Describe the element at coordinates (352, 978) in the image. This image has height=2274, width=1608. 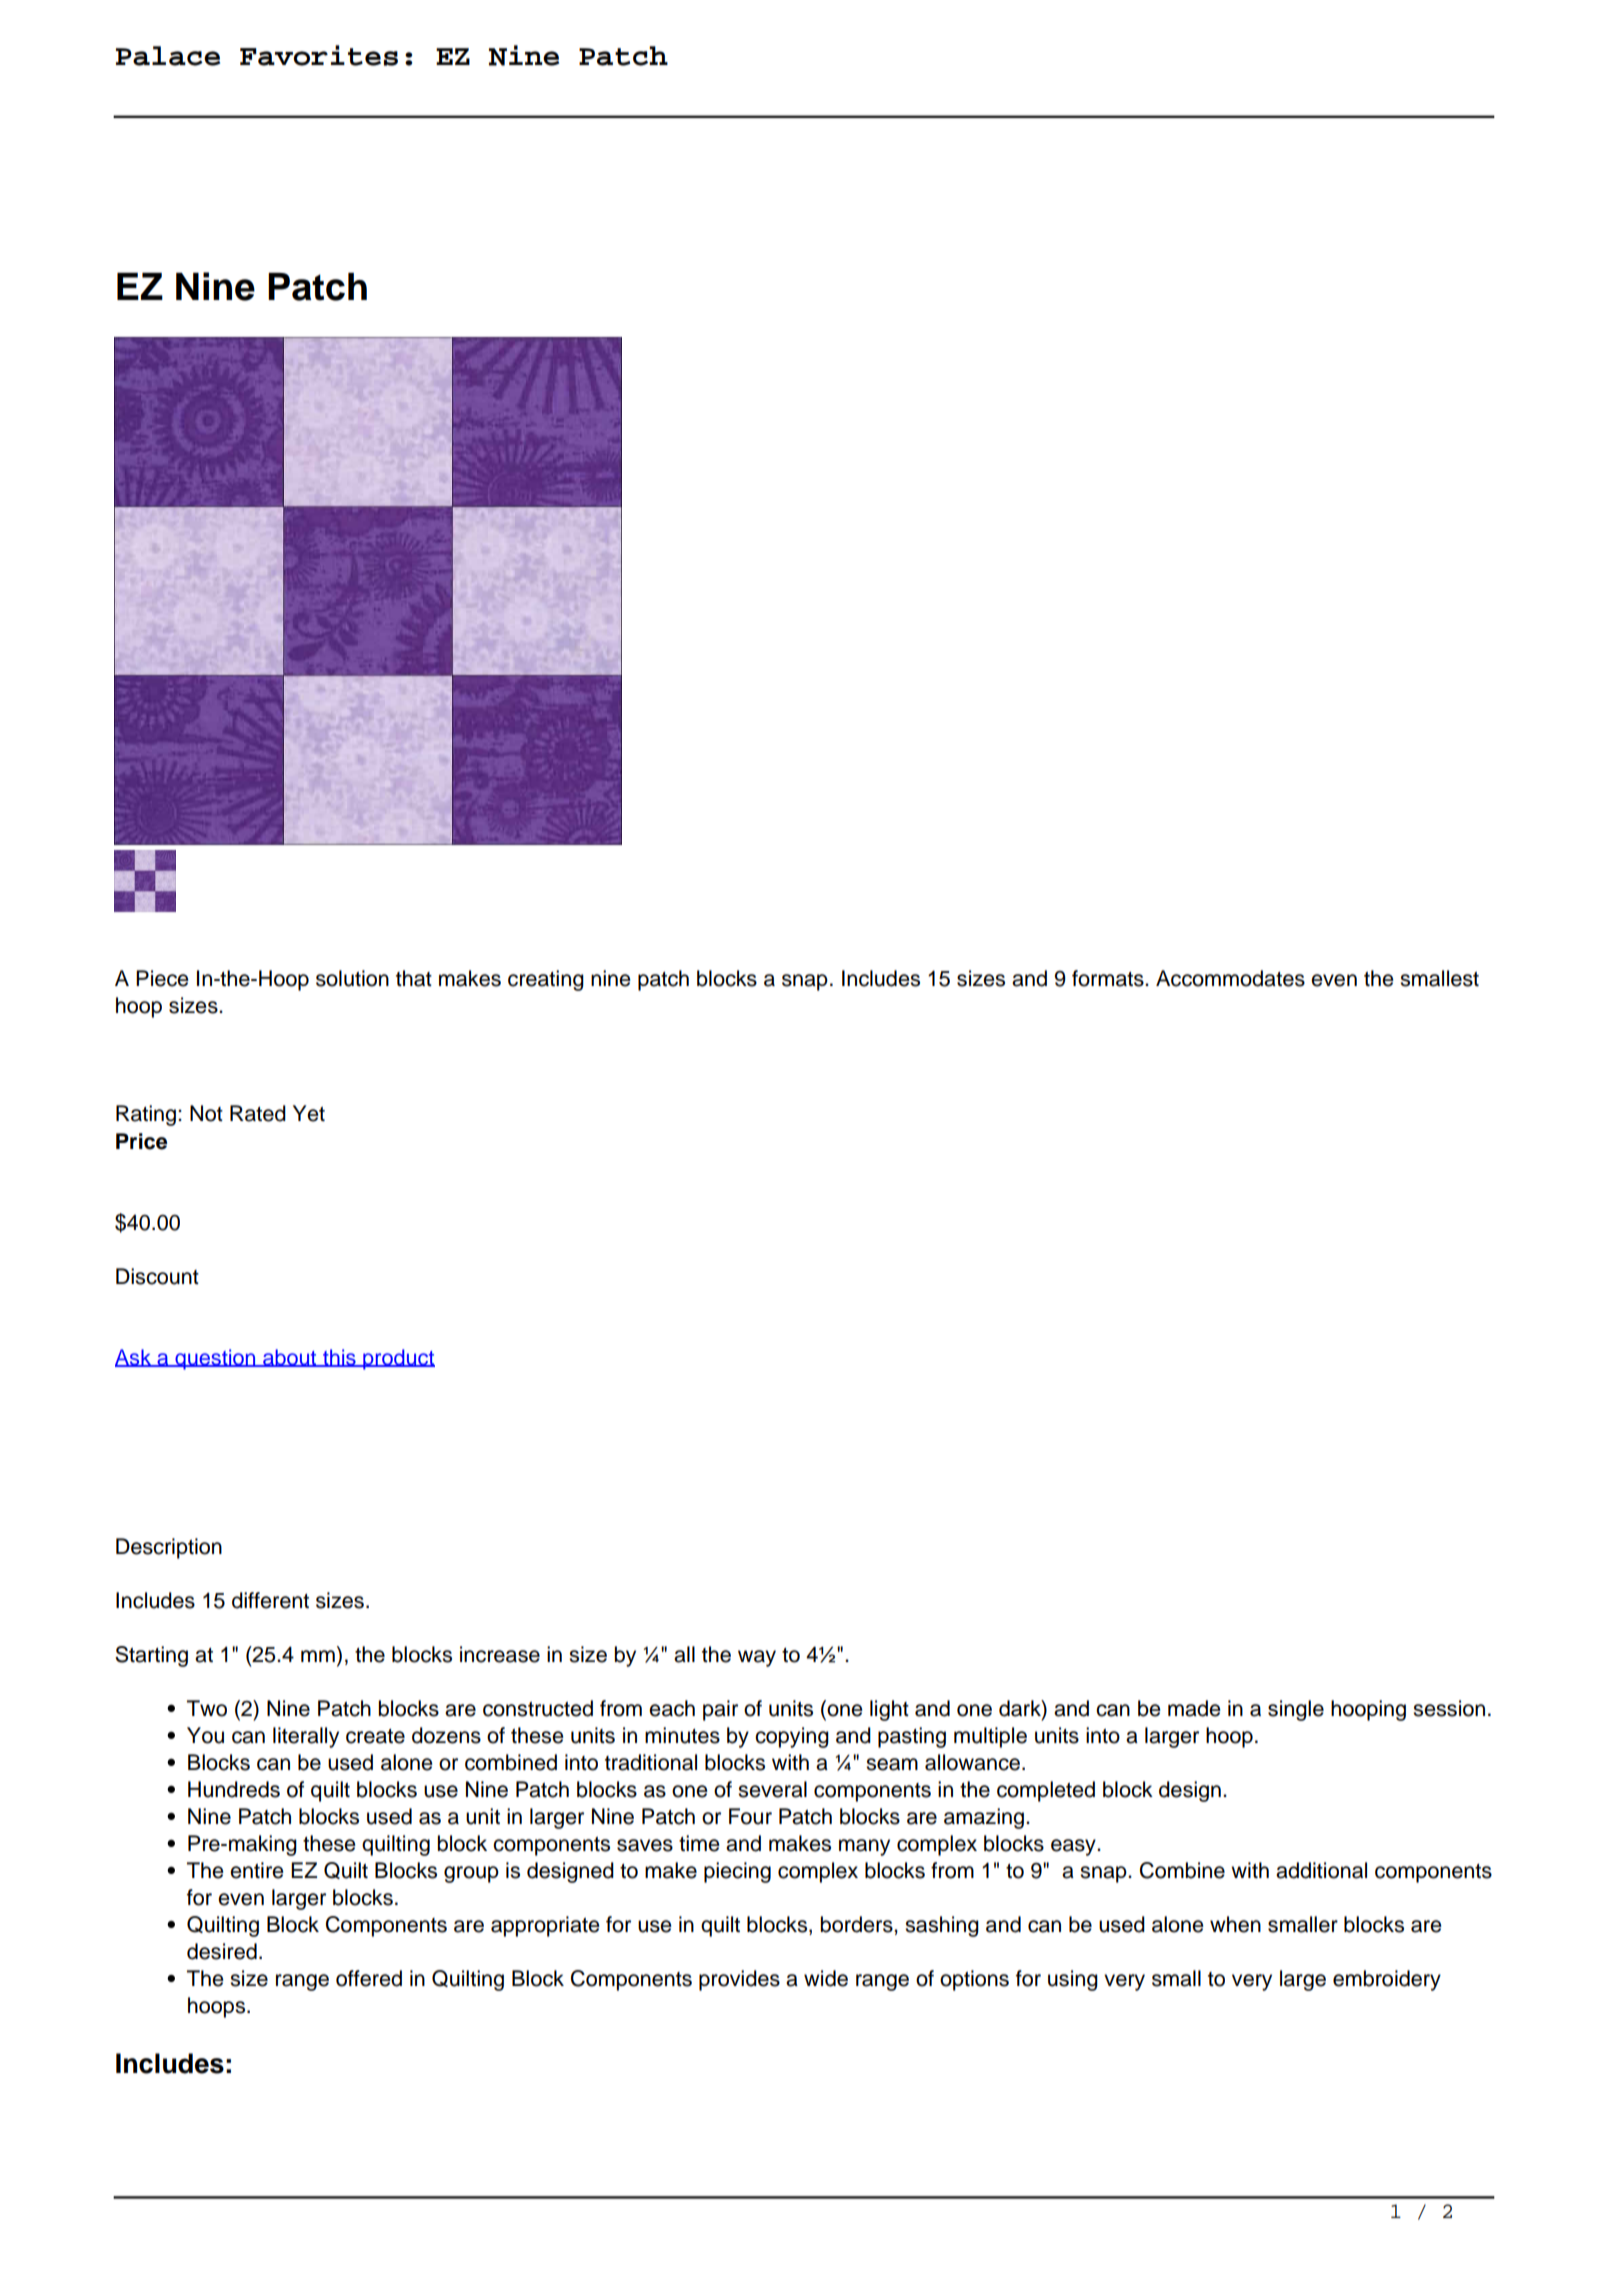
I see `solution` at that location.
